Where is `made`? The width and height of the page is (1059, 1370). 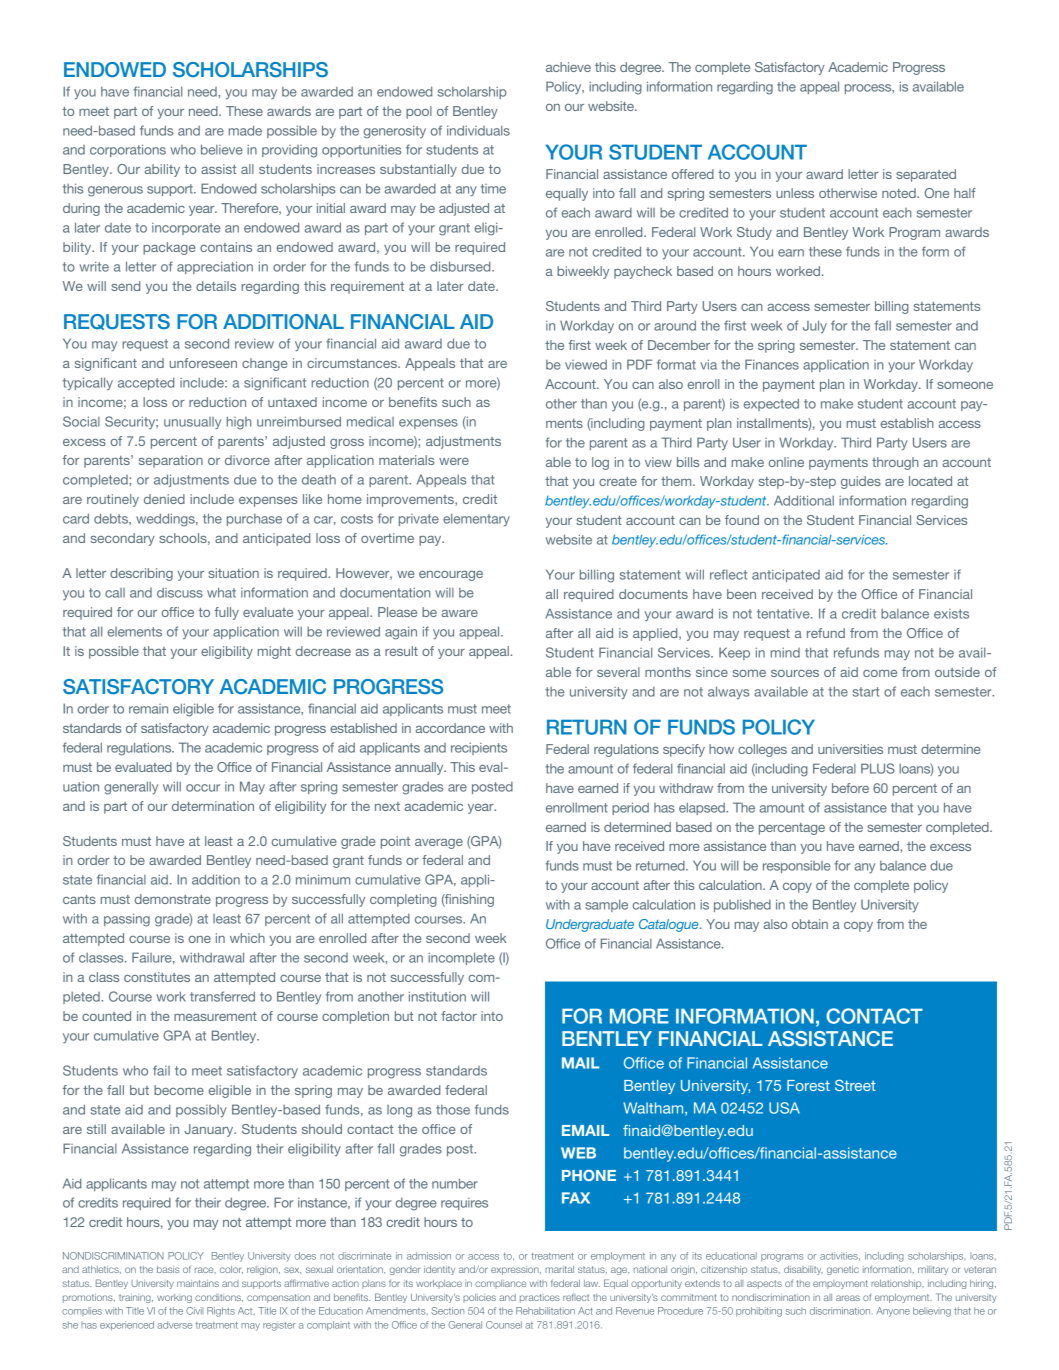
made is located at coordinates (245, 130).
